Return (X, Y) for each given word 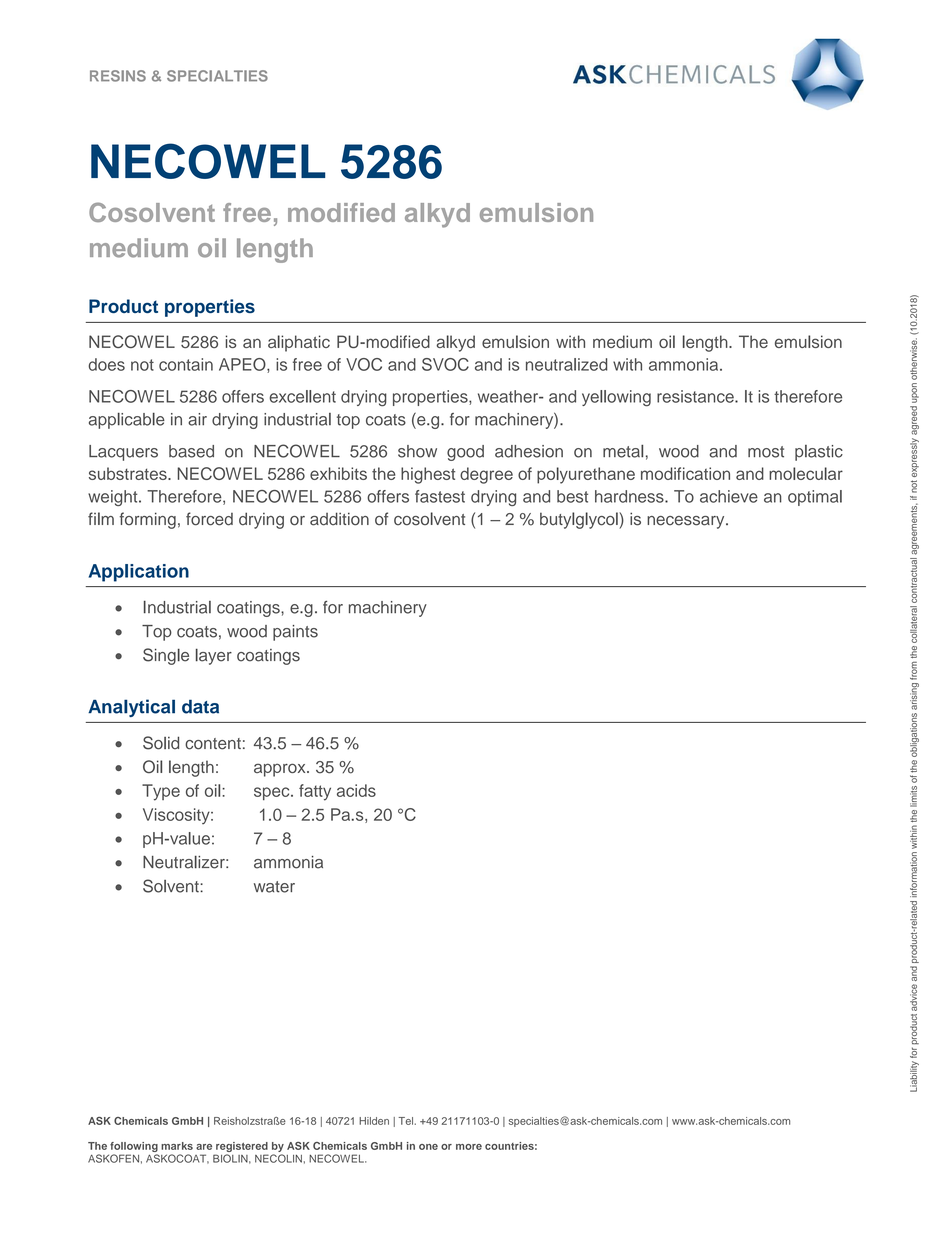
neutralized (567, 364)
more (469, 1147)
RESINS (118, 76)
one (428, 1147)
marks (177, 1146)
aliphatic (299, 343)
